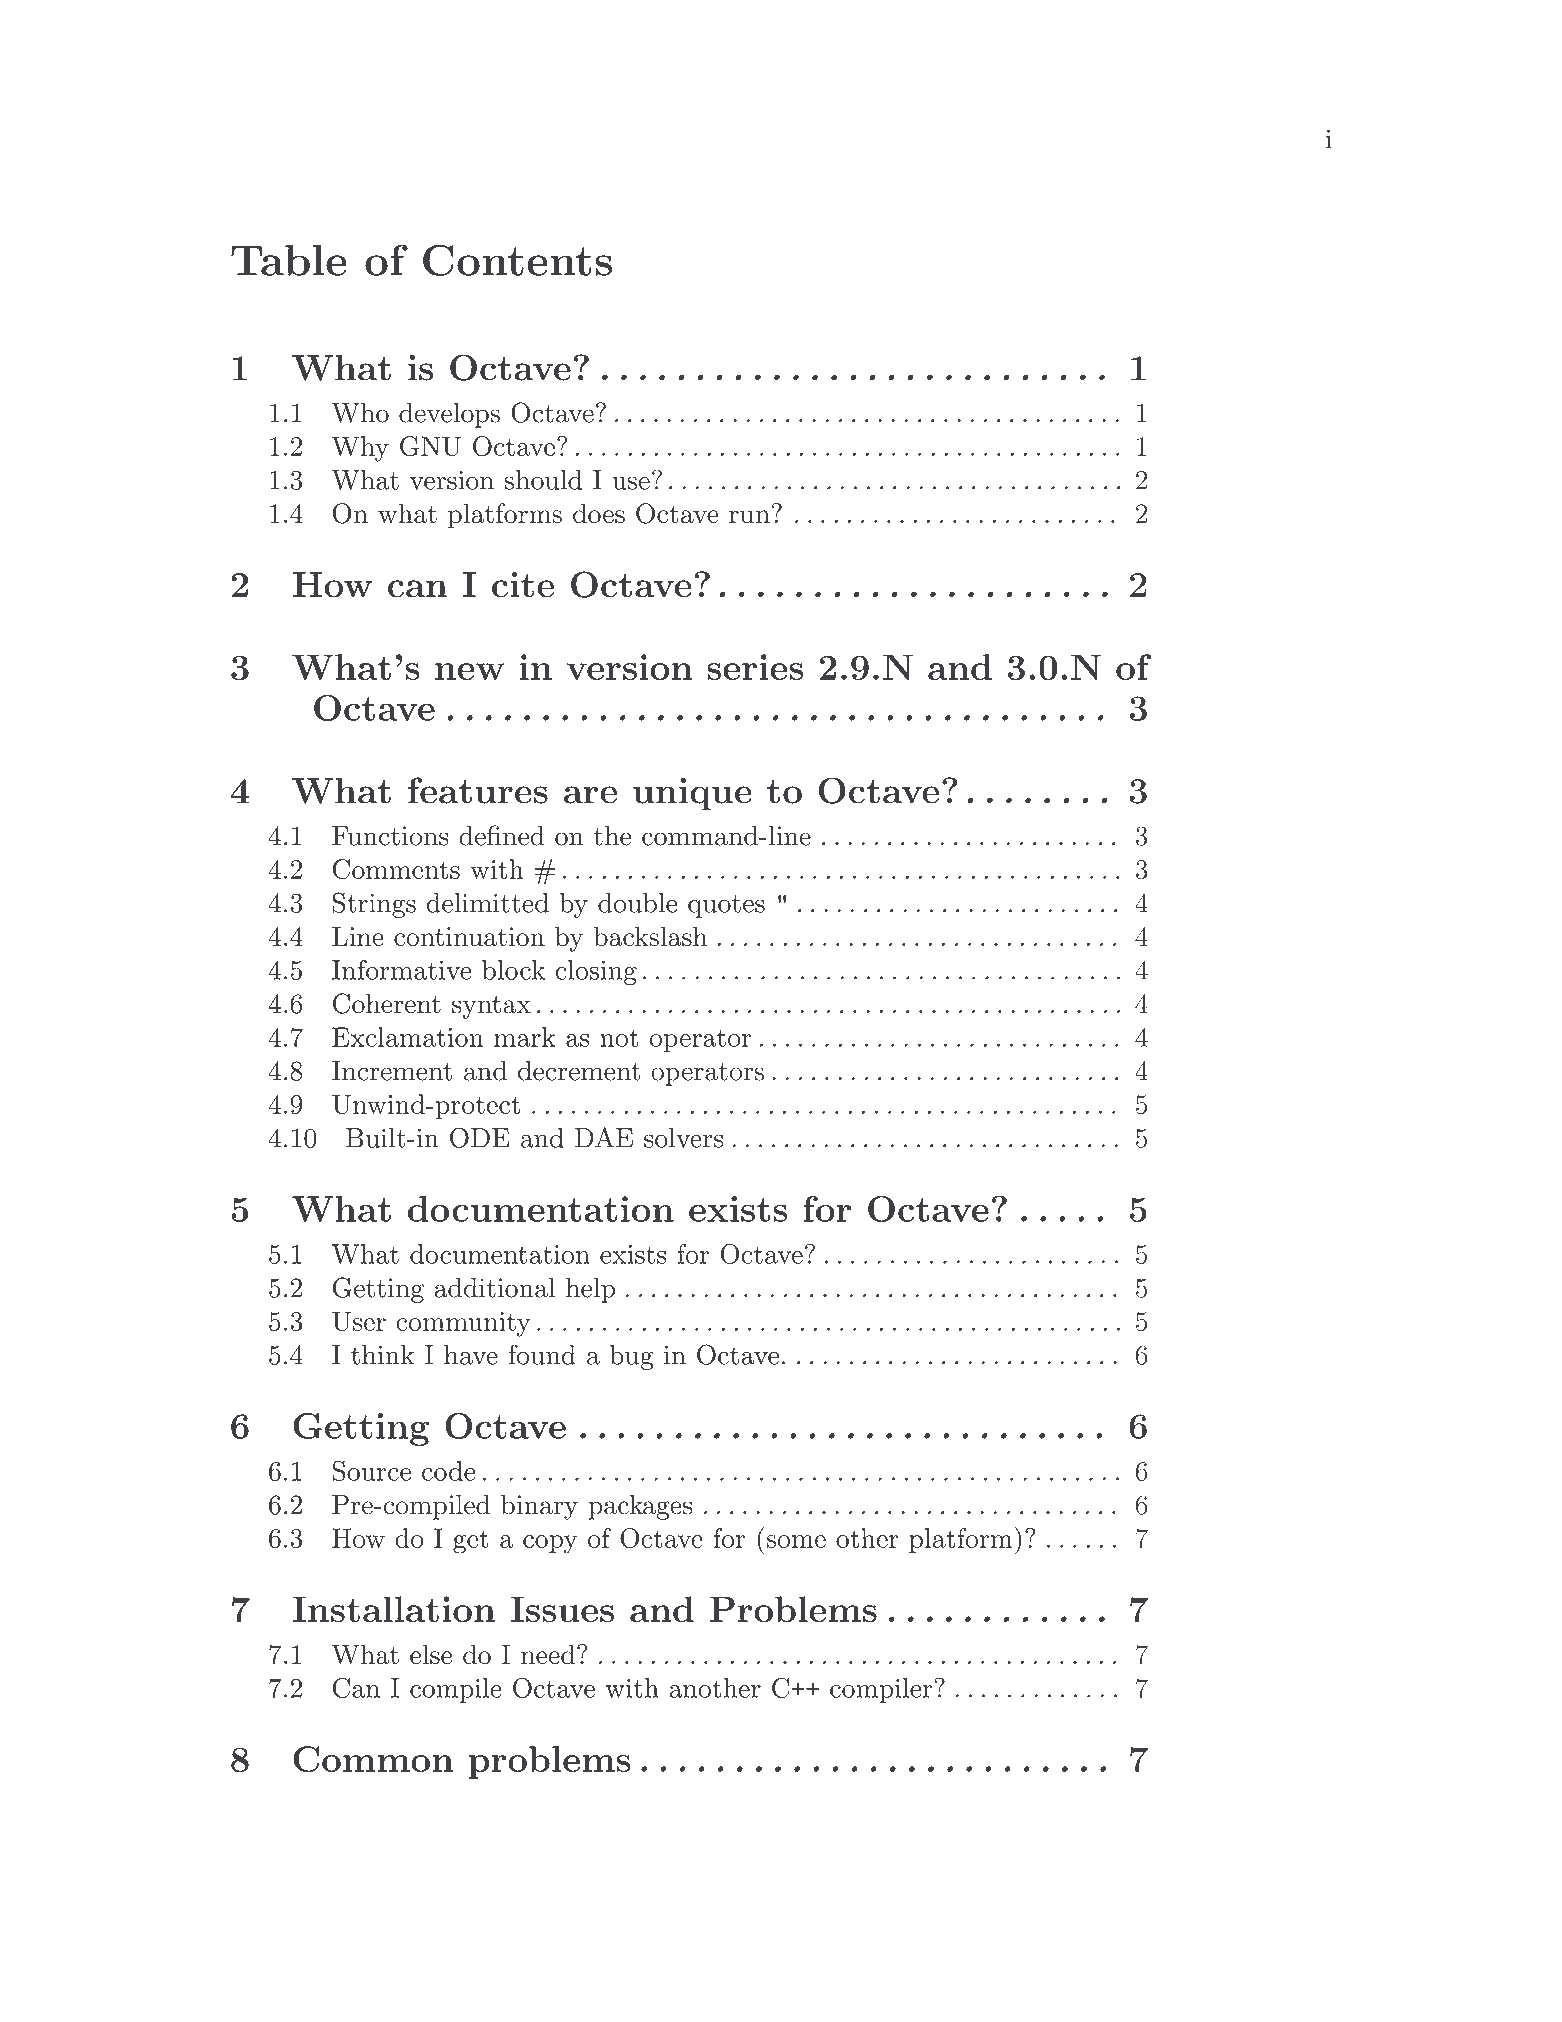 This screenshot has height=2022, width=1562. What do you see at coordinates (390, 836) in the screenshot?
I see `Functions` at bounding box center [390, 836].
